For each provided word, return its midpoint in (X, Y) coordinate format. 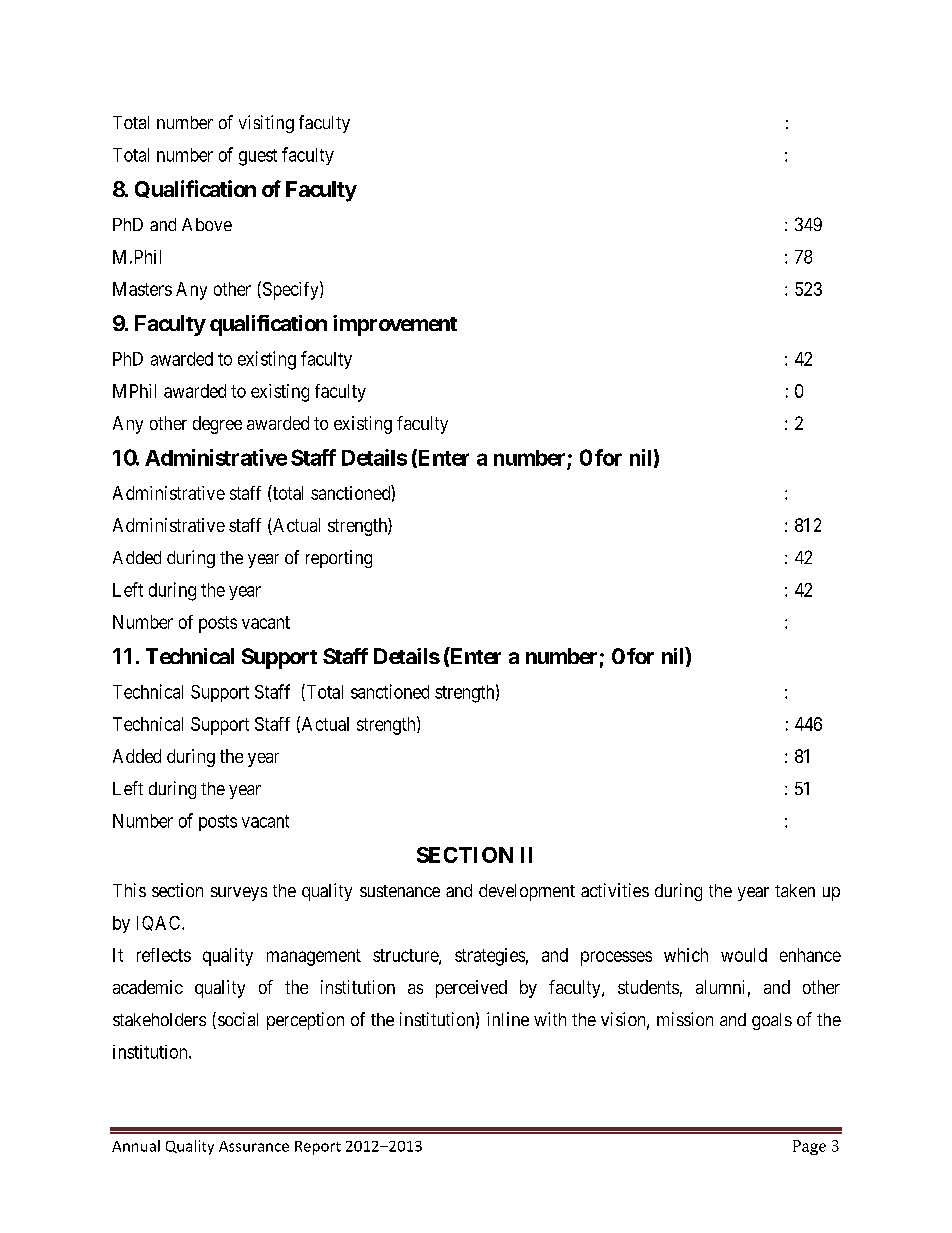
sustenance (400, 891)
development (527, 892)
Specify (290, 290)
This (129, 890)
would (744, 955)
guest (258, 157)
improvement (395, 325)
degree (217, 425)
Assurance (254, 1146)
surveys (239, 894)
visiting (266, 124)
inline (508, 1019)
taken (795, 890)
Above (207, 224)
